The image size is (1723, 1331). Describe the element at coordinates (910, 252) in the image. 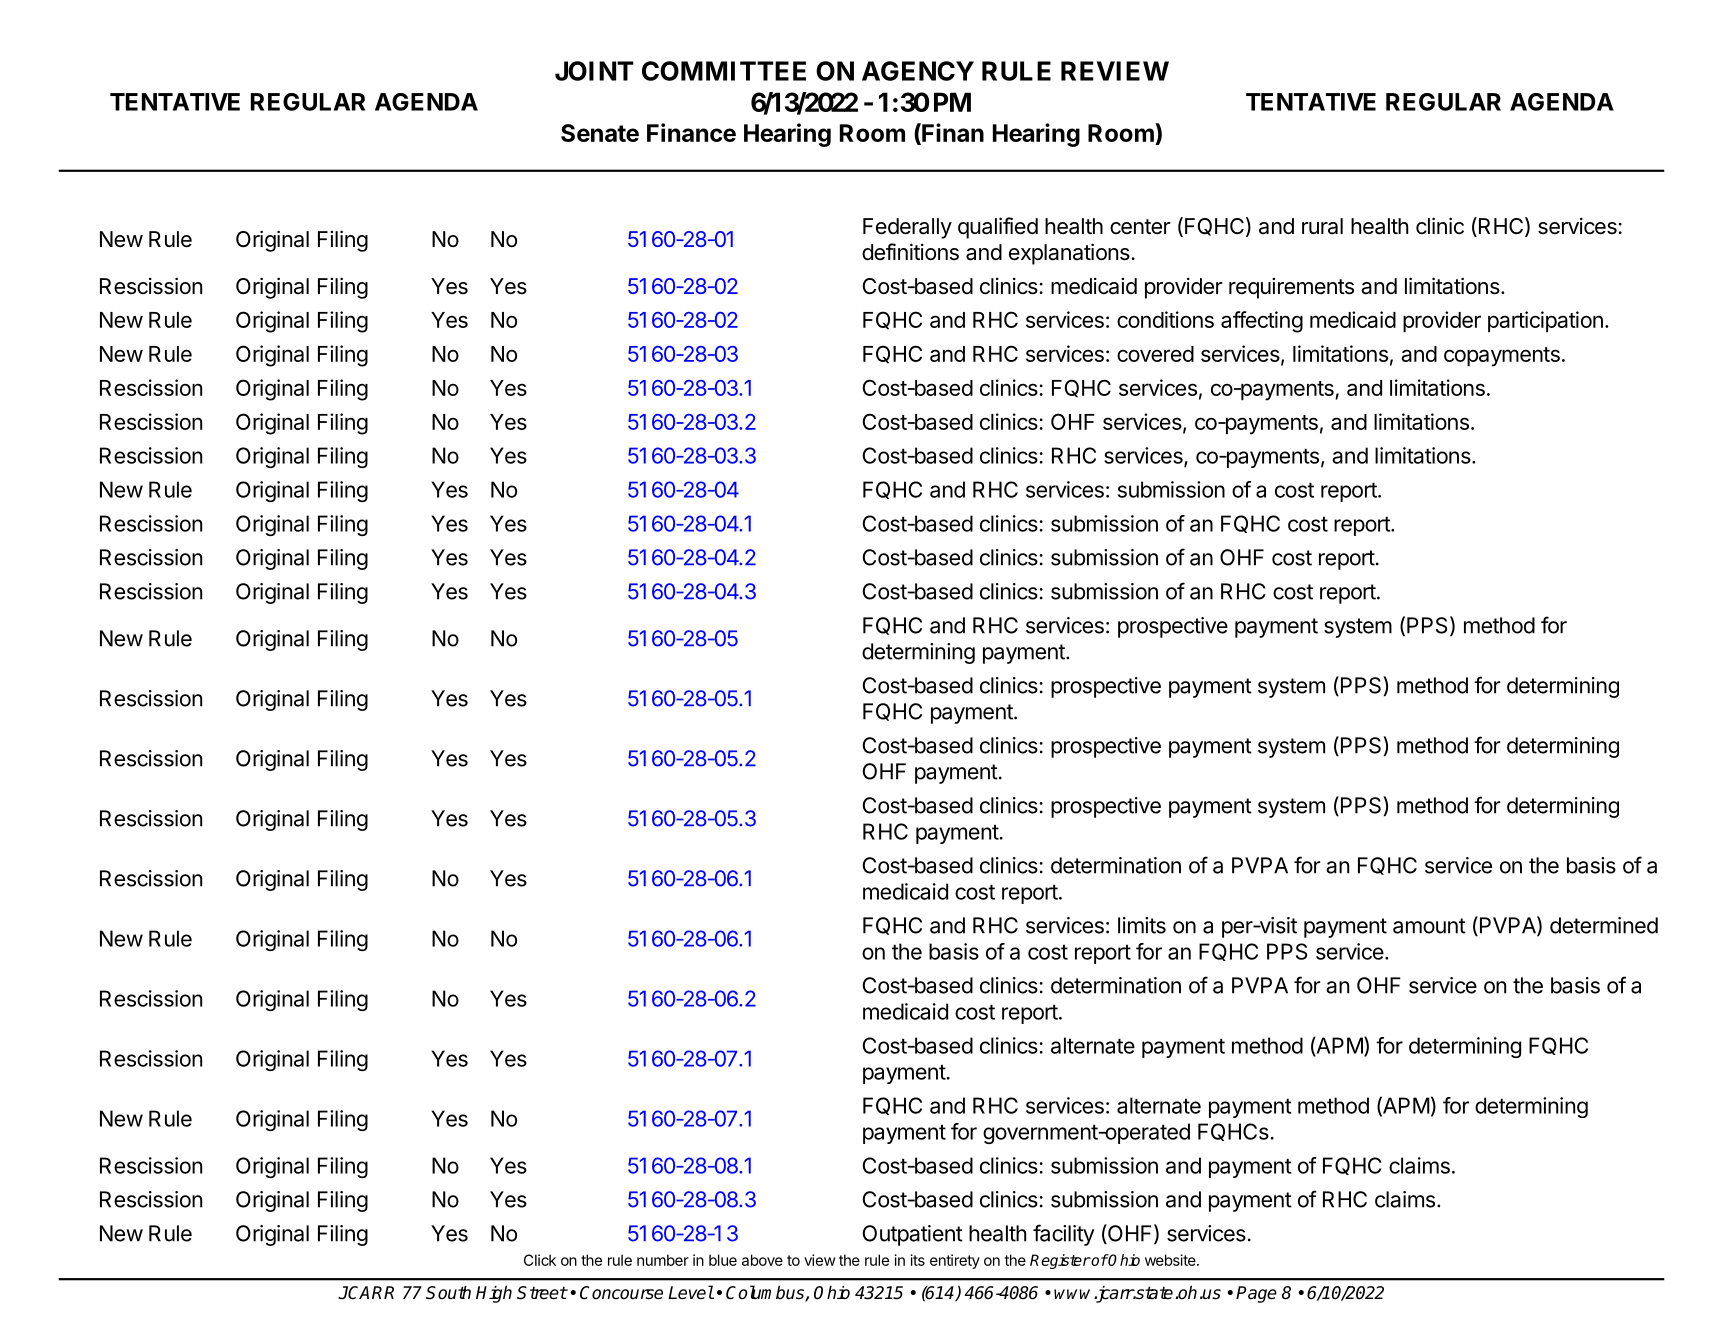

I see `definitions` at that location.
